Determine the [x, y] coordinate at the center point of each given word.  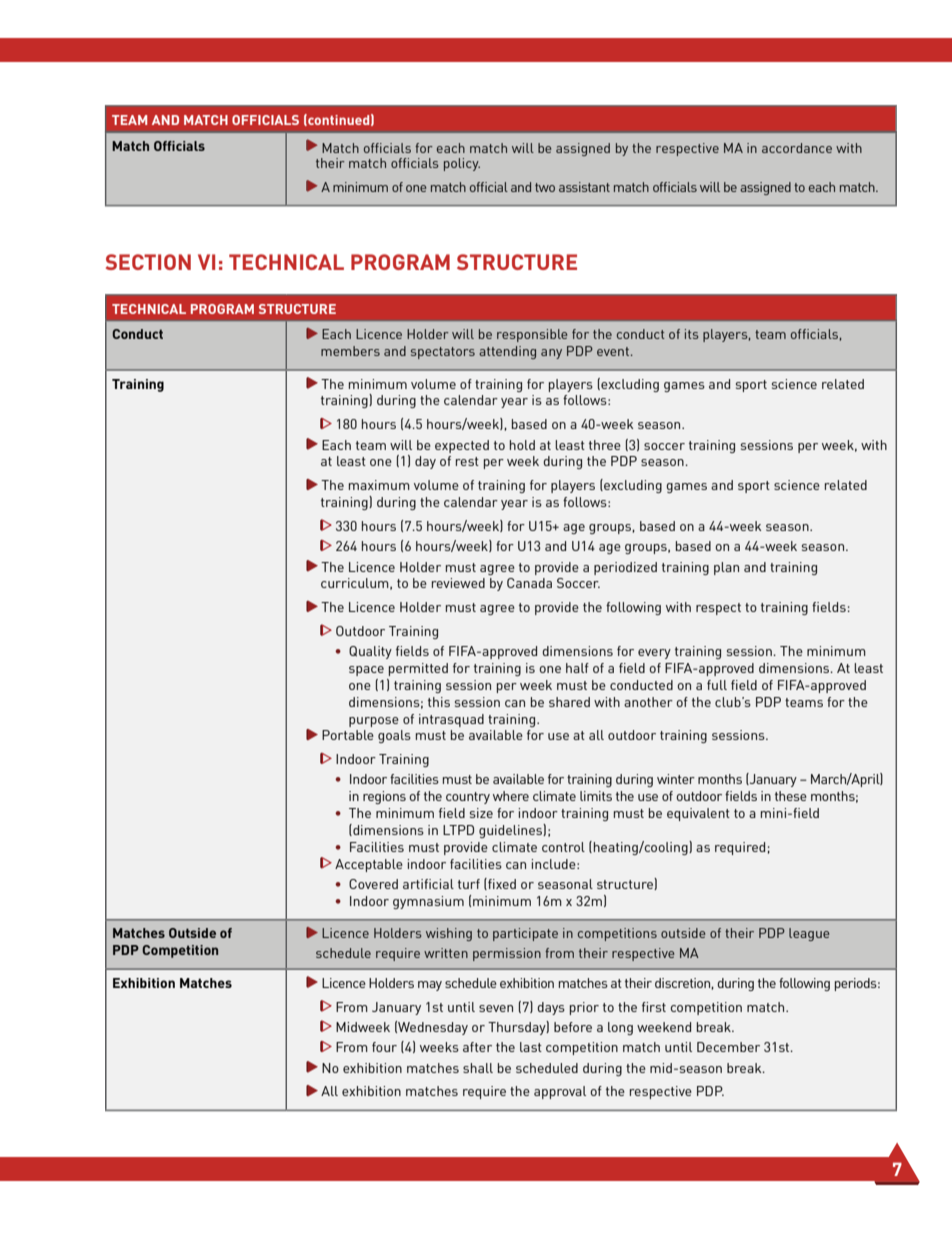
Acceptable [369, 865]
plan [726, 568]
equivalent [698, 814]
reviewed [458, 583]
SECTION [148, 262]
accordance [797, 148]
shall [478, 1068]
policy [462, 164]
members [350, 351]
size [481, 813]
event [614, 351]
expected [462, 446]
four [384, 1047]
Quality [370, 652]
